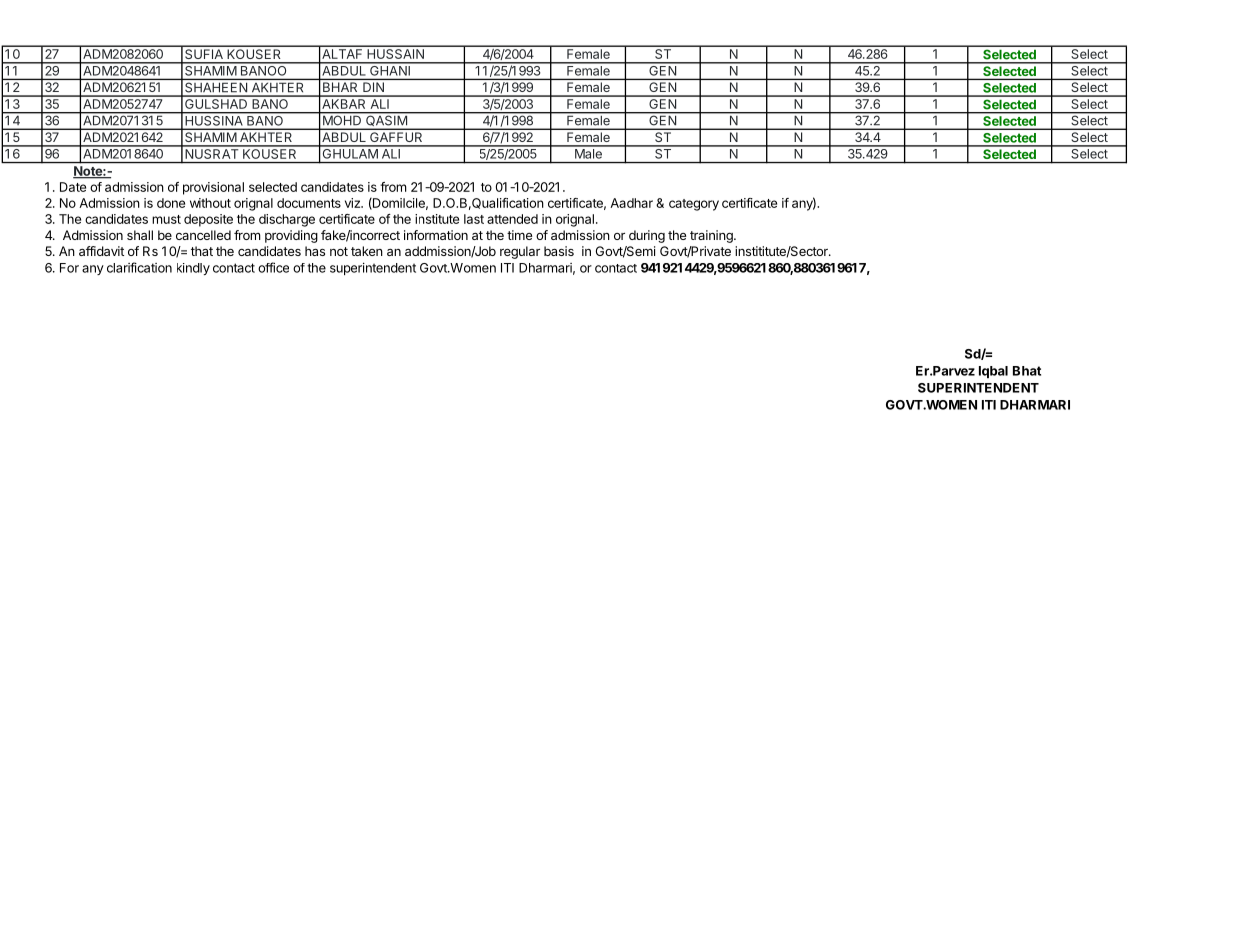 The width and height of the page is (1233, 952). I want to click on Bhat, so click(1027, 371).
